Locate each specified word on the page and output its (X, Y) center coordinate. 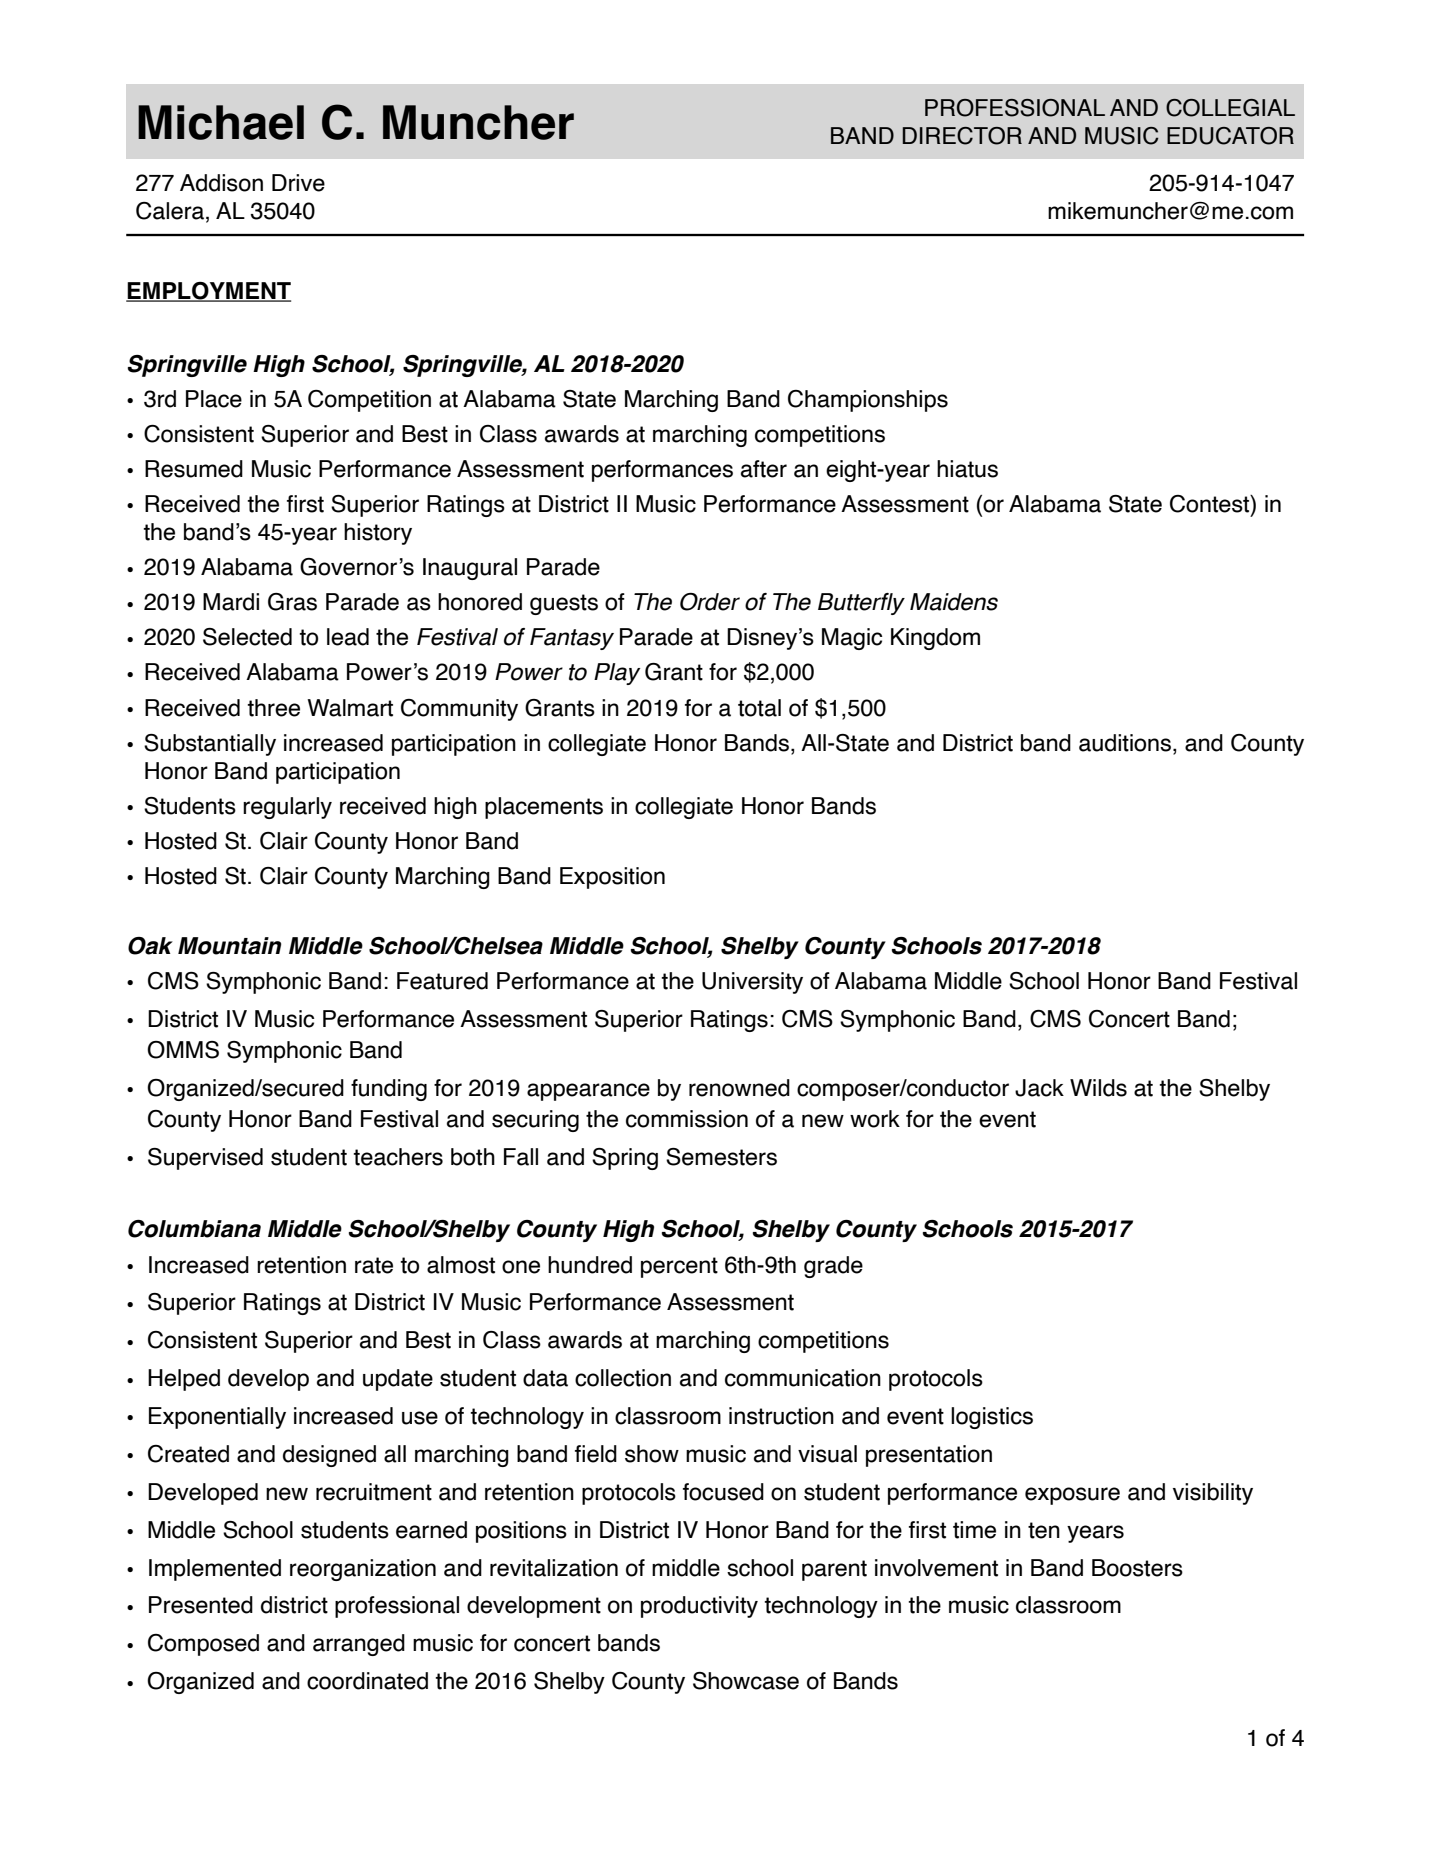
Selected (247, 637)
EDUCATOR (1230, 136)
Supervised (205, 1159)
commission (687, 1119)
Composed (203, 1645)
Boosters (1137, 1568)
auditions (1126, 744)
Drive (298, 183)
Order (710, 602)
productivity (699, 1607)
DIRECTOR (962, 136)
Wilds (1098, 1088)
